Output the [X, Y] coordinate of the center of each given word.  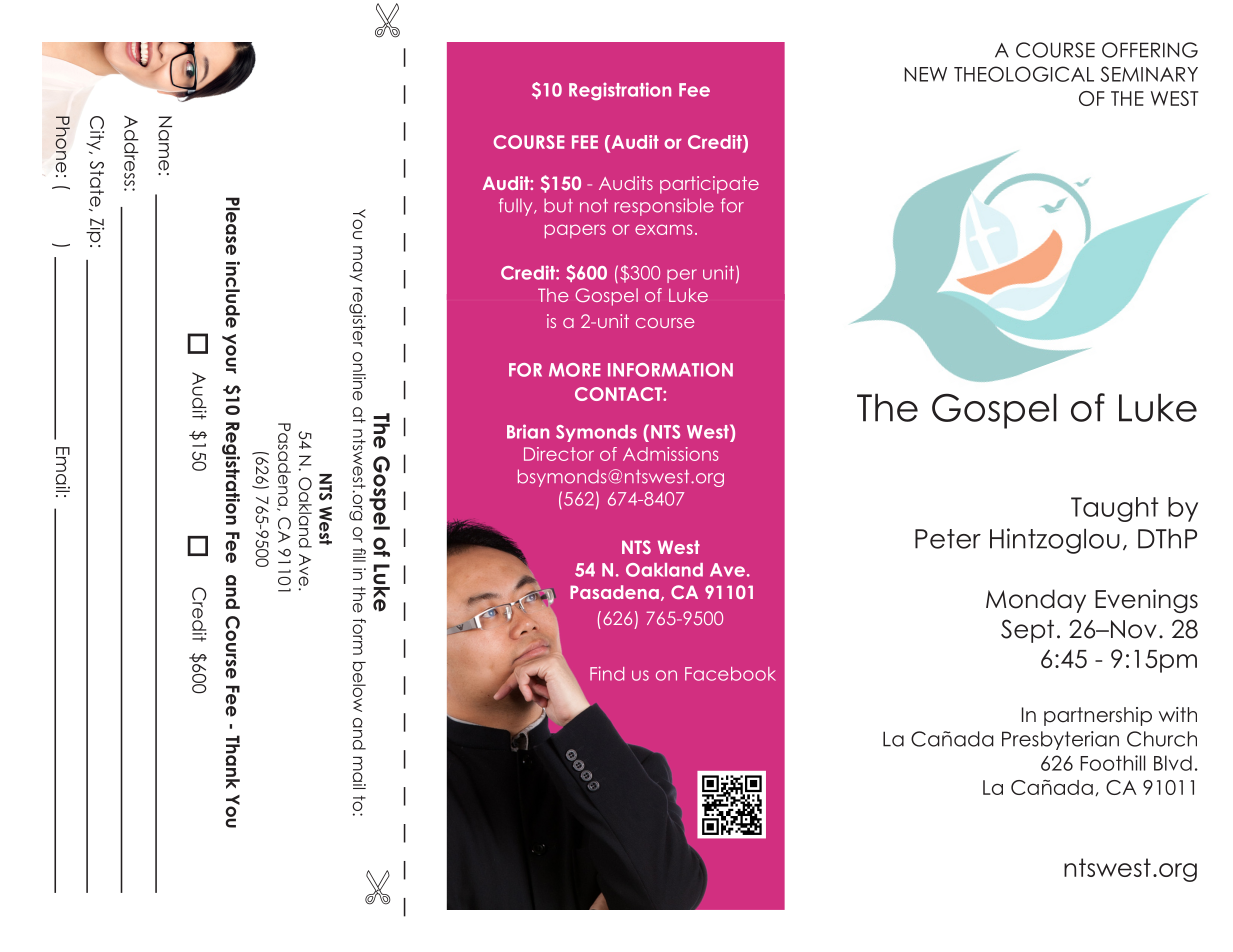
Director [559, 454]
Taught [1115, 509]
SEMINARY [1149, 74]
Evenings [1146, 601]
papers [575, 231]
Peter [948, 539]
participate [709, 185]
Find [607, 673]
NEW [925, 74]
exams [663, 229]
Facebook [730, 674]
